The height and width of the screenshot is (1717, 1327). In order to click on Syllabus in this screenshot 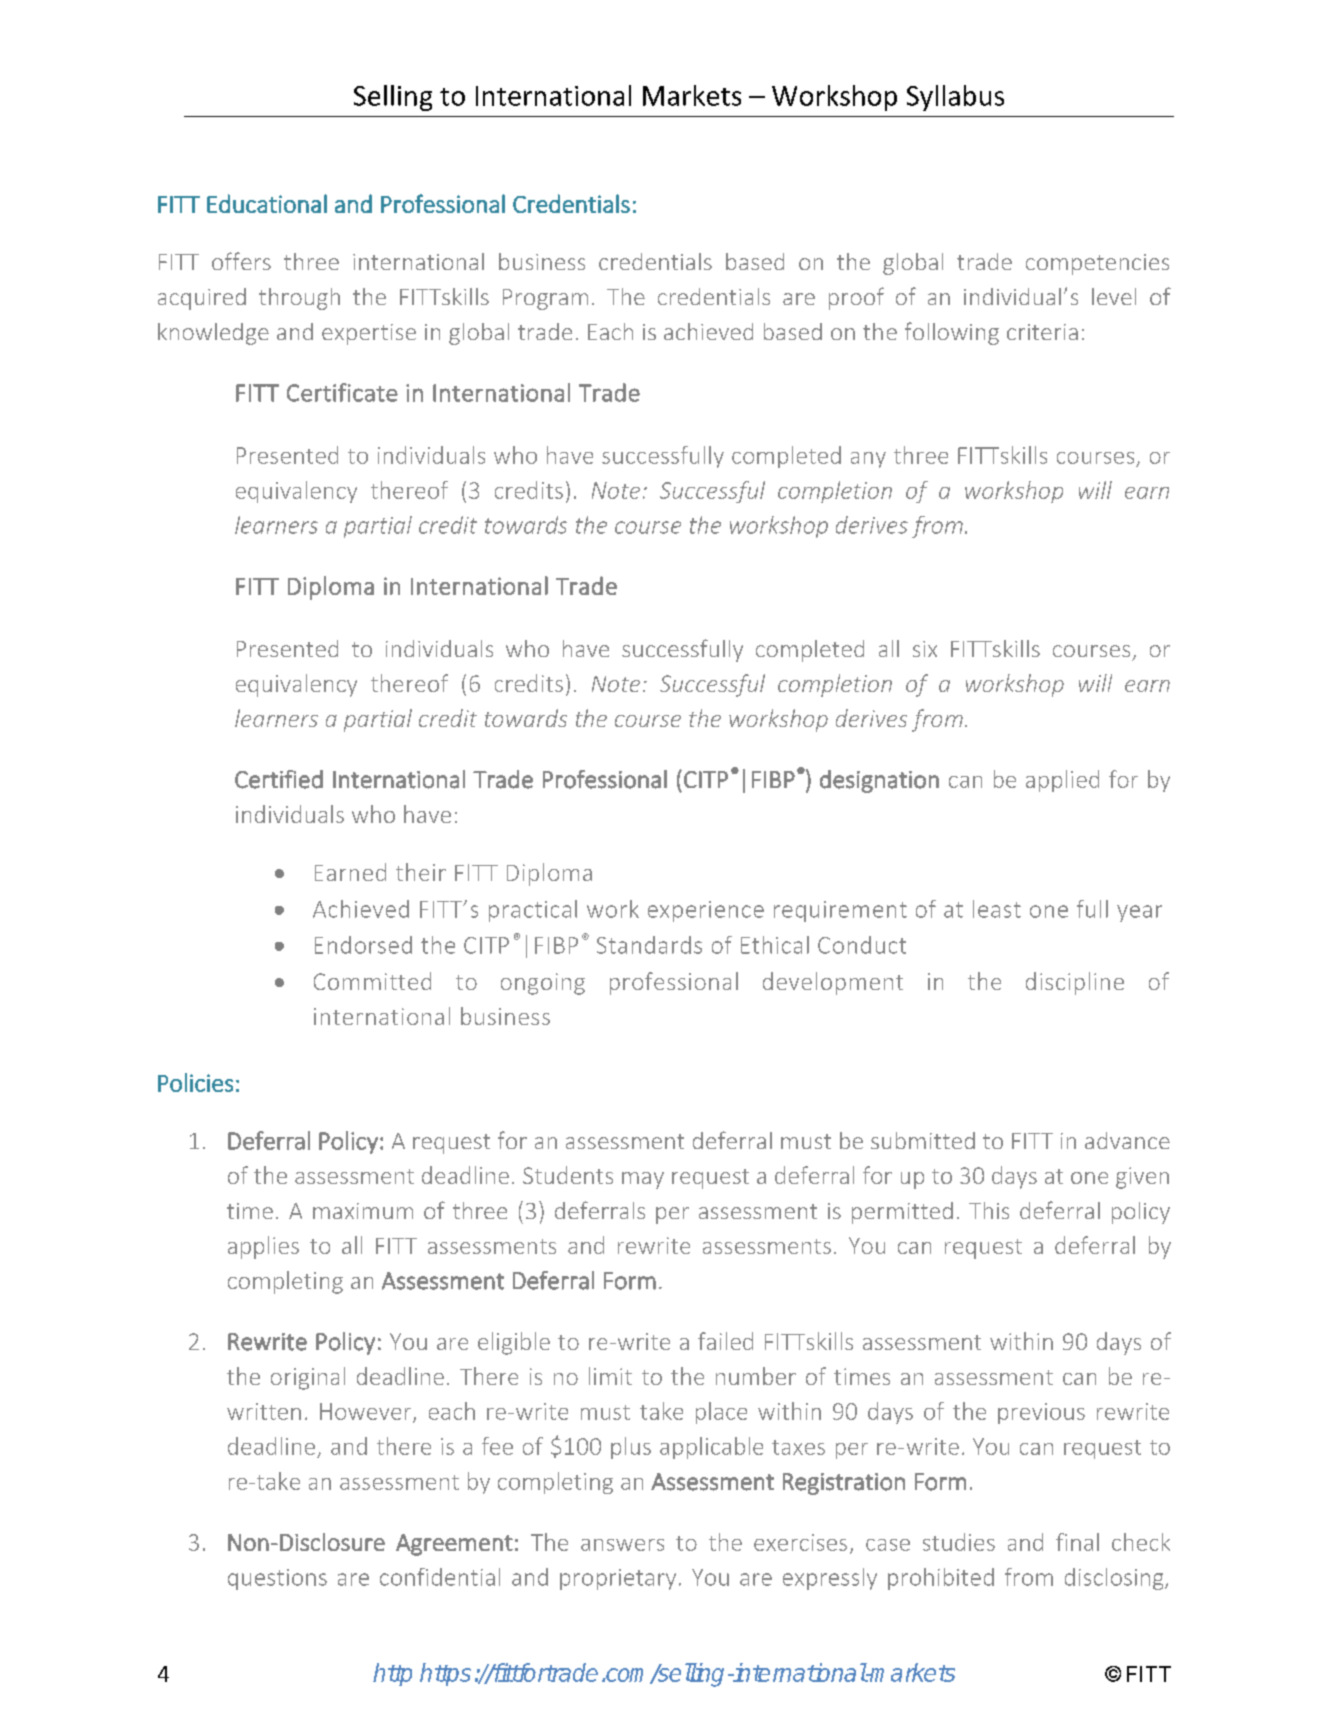, I will do `click(955, 98)`.
